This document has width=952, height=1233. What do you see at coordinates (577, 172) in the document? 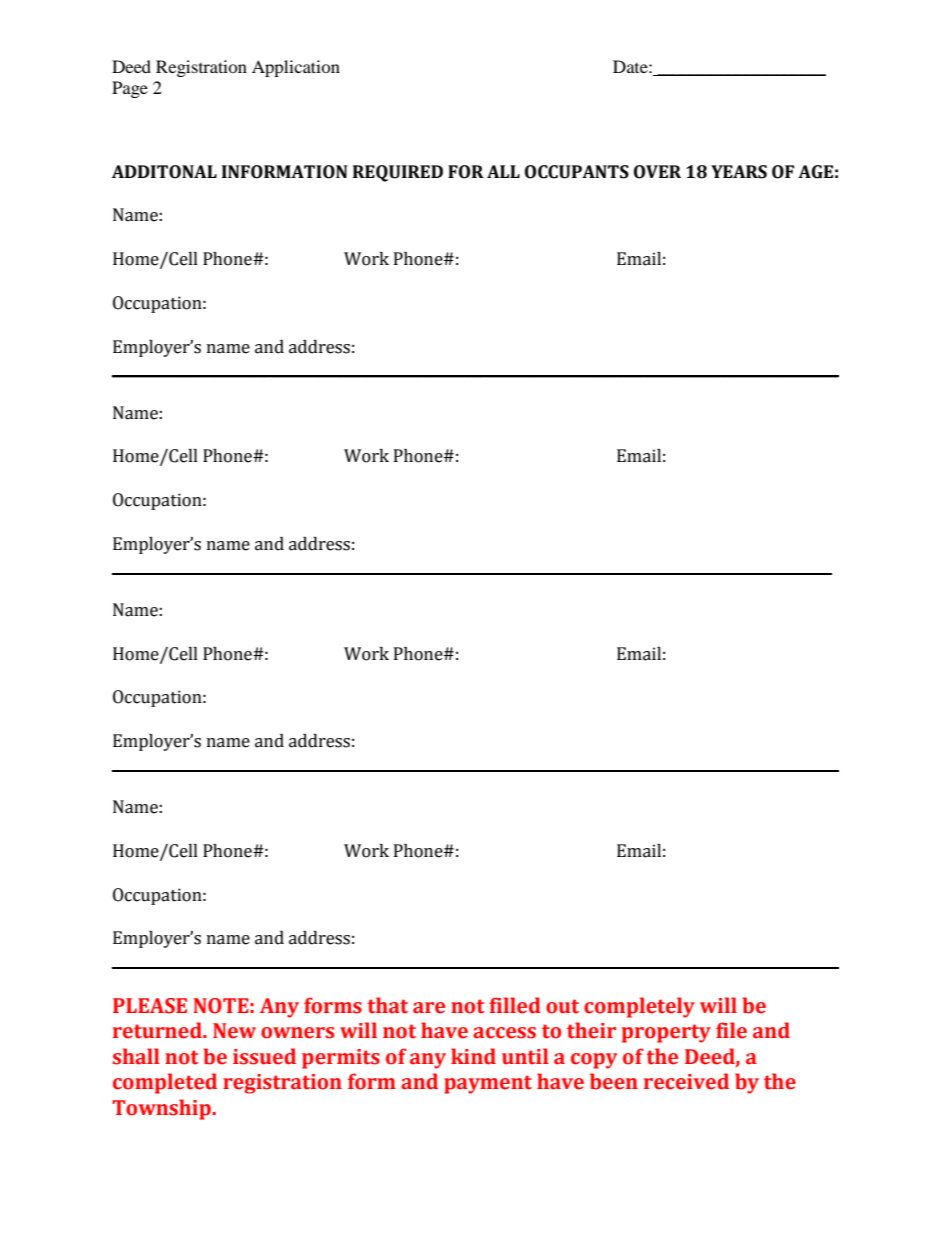
I see `OCCUPANTS` at bounding box center [577, 172].
